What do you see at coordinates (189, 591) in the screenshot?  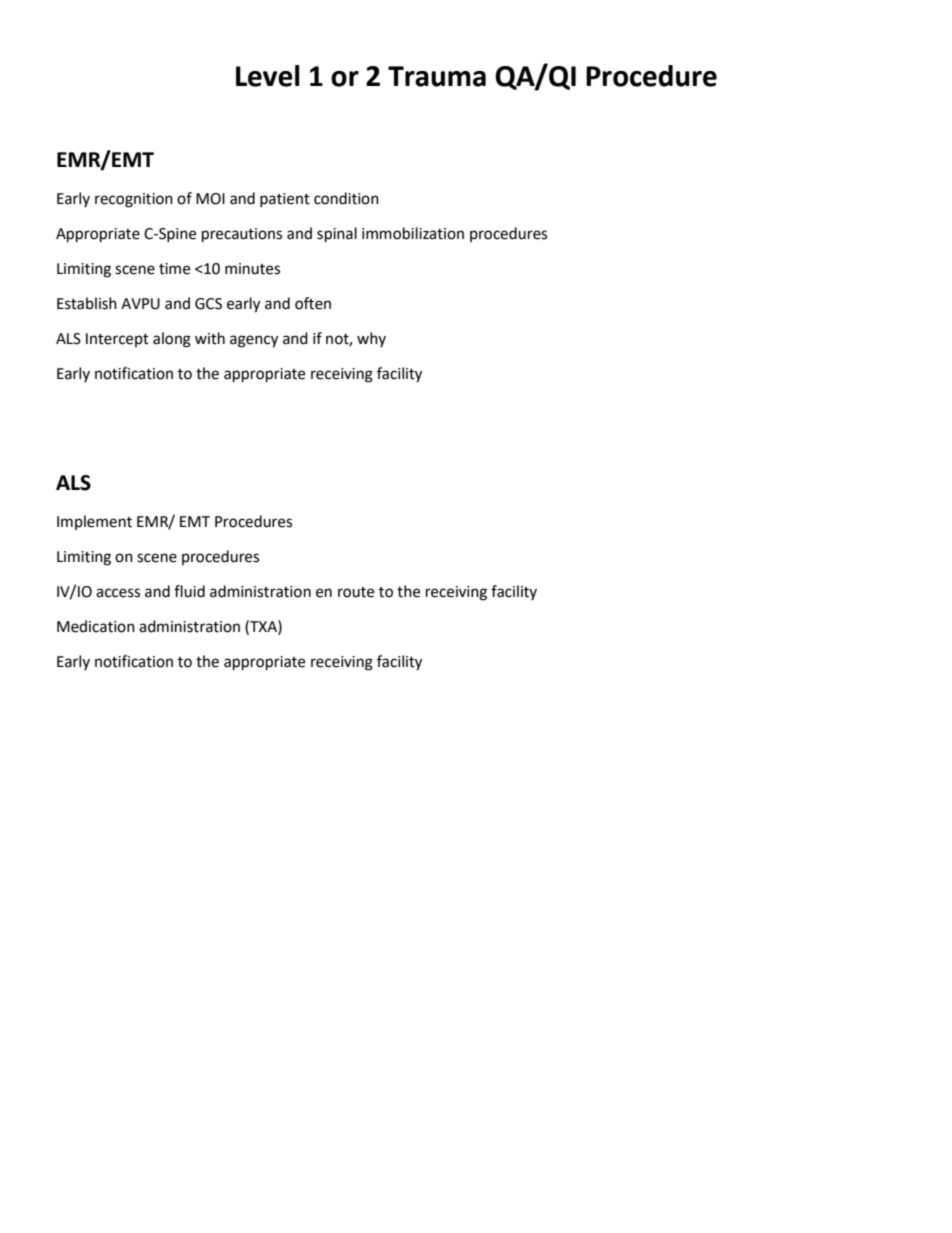 I see `fluid` at bounding box center [189, 591].
